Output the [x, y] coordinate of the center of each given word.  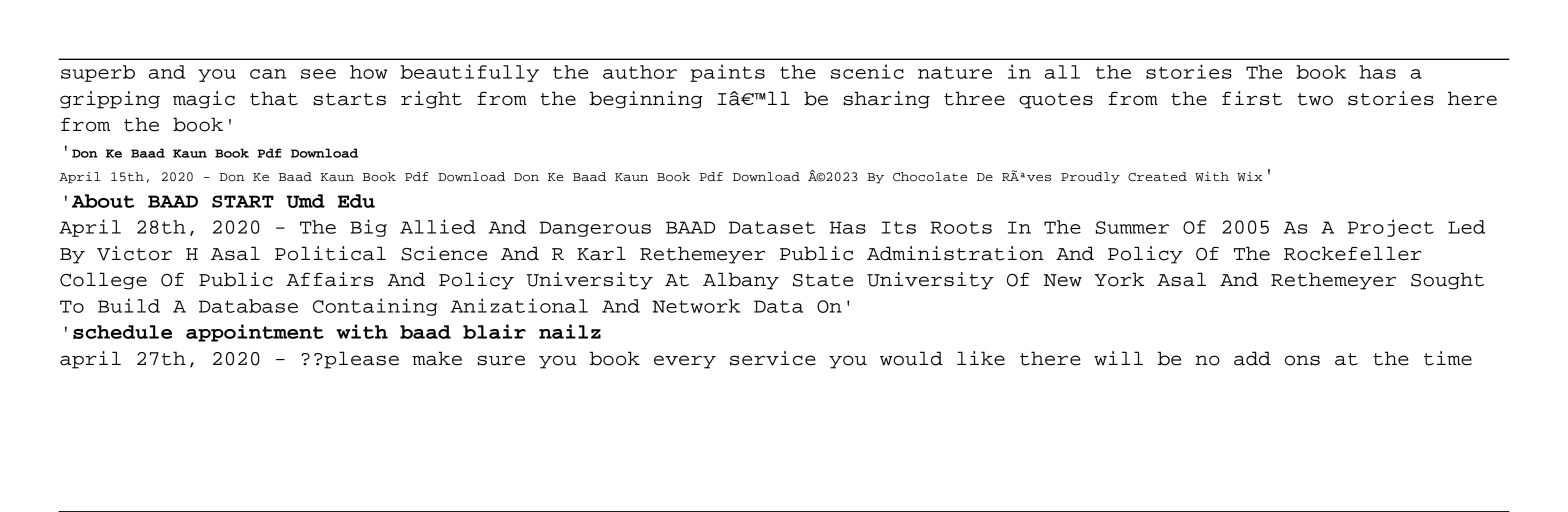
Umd [305, 201]
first [1252, 98]
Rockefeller [1353, 253]
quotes [1056, 101]
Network [697, 306]
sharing [886, 100]
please [361, 360]
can [268, 74]
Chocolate [930, 177]
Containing [375, 307]
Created [1157, 177]
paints [727, 73]
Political [330, 253]
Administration [955, 253]
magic [204, 100]
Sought [1447, 281]
